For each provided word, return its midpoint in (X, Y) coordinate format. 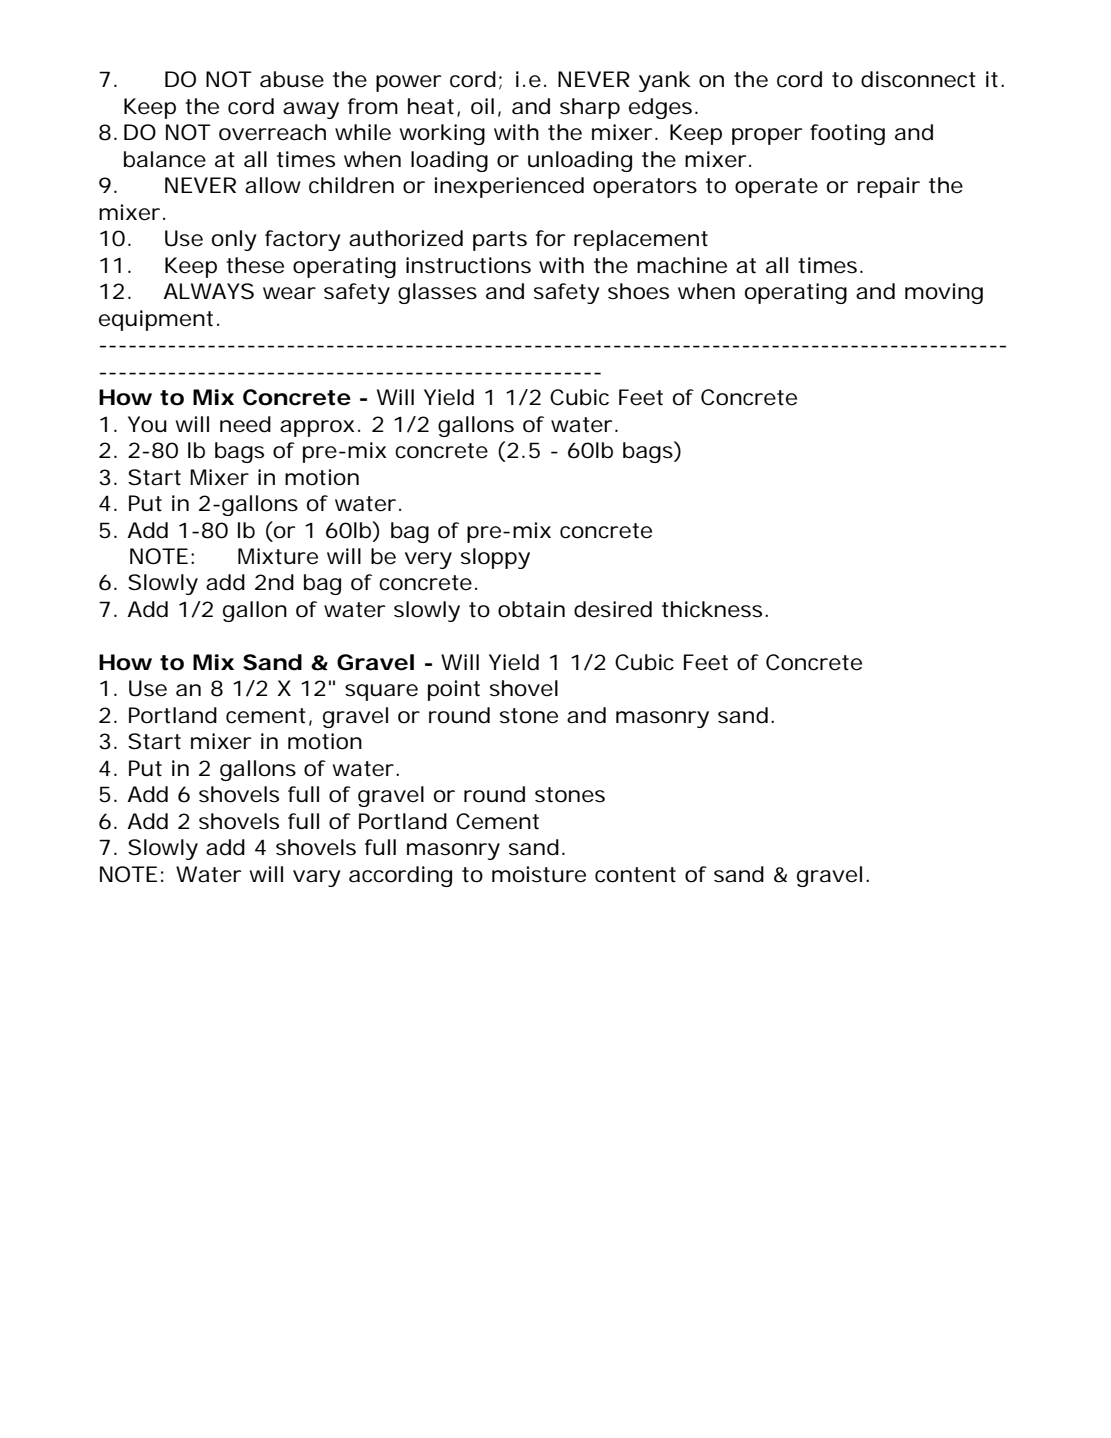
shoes (638, 291)
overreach (272, 132)
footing (847, 134)
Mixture (278, 556)
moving (944, 293)
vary (317, 878)
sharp (590, 108)
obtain (531, 609)
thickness (712, 609)
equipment (156, 320)
